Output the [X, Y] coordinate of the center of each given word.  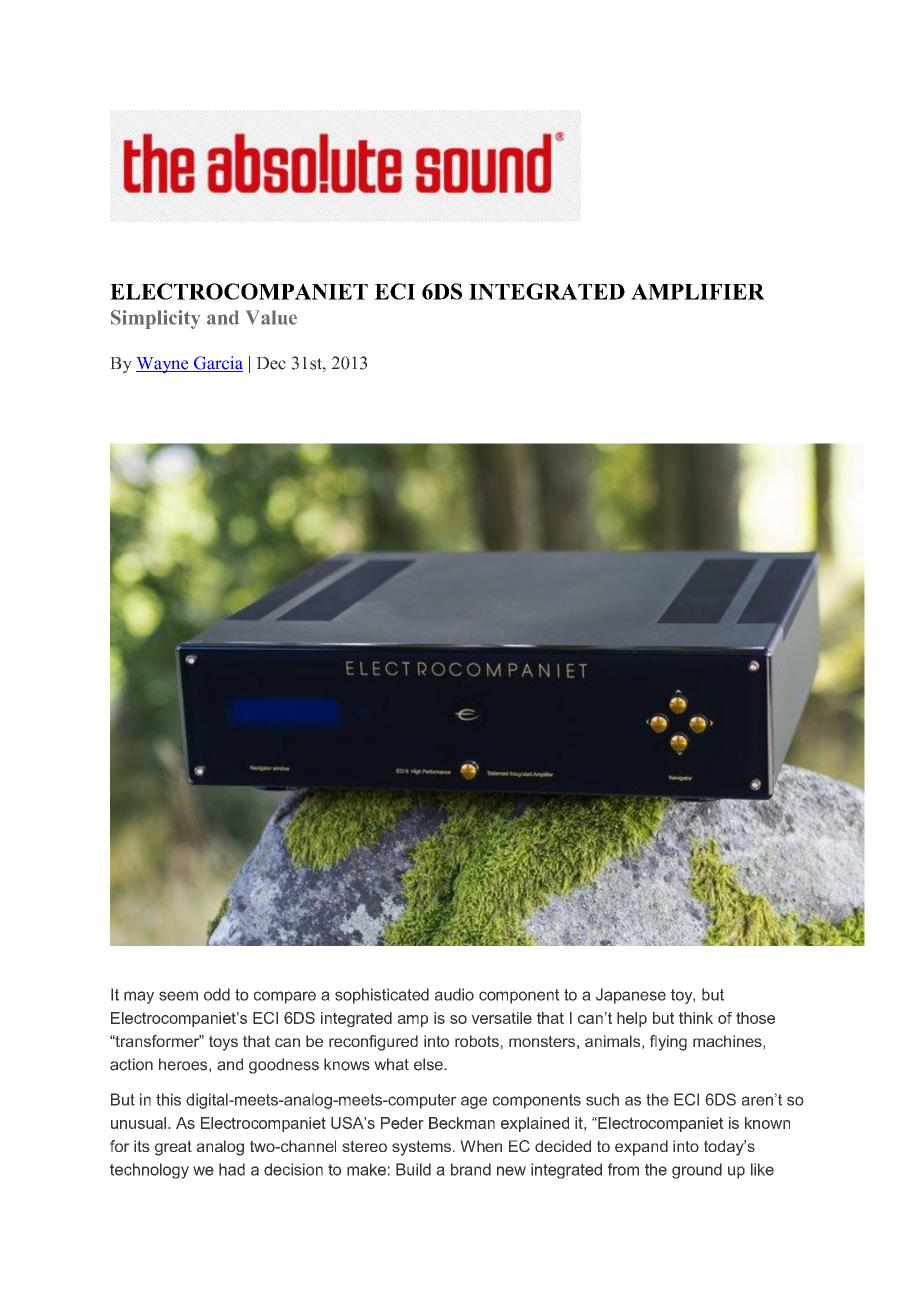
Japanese [631, 996]
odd [217, 994]
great [173, 1148]
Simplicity [155, 319]
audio [454, 994]
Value [271, 317]
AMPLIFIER [698, 291]
